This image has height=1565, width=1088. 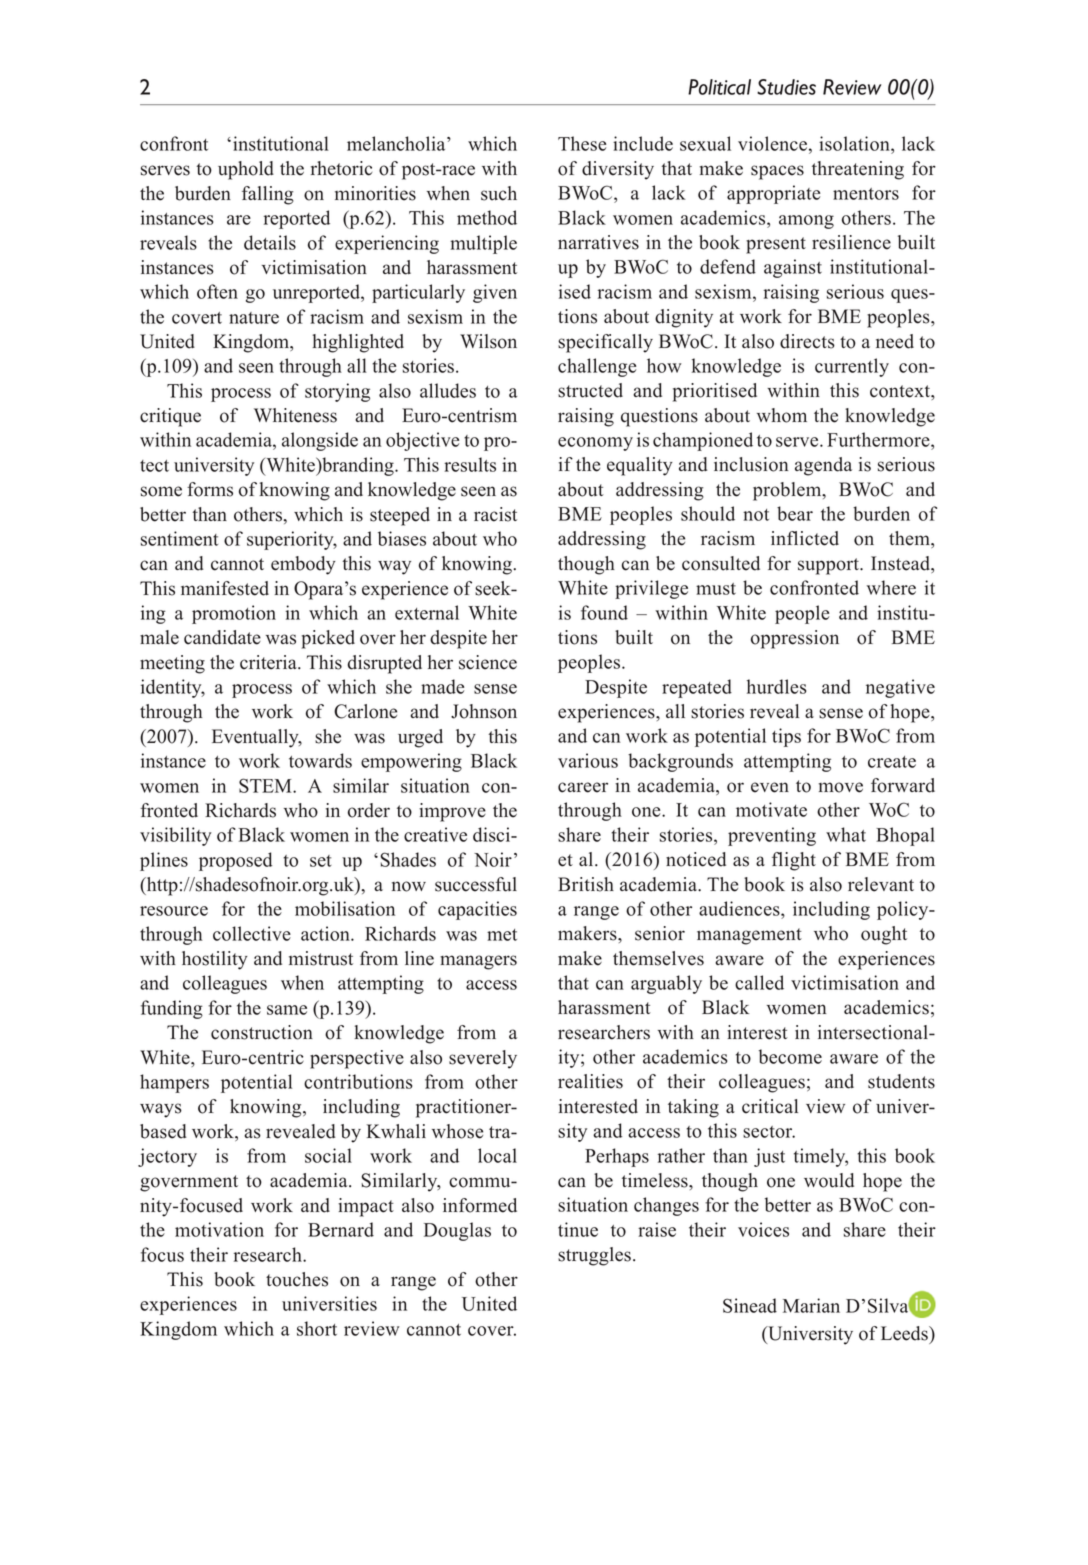 What do you see at coordinates (786, 737) in the image?
I see `tips` at bounding box center [786, 737].
